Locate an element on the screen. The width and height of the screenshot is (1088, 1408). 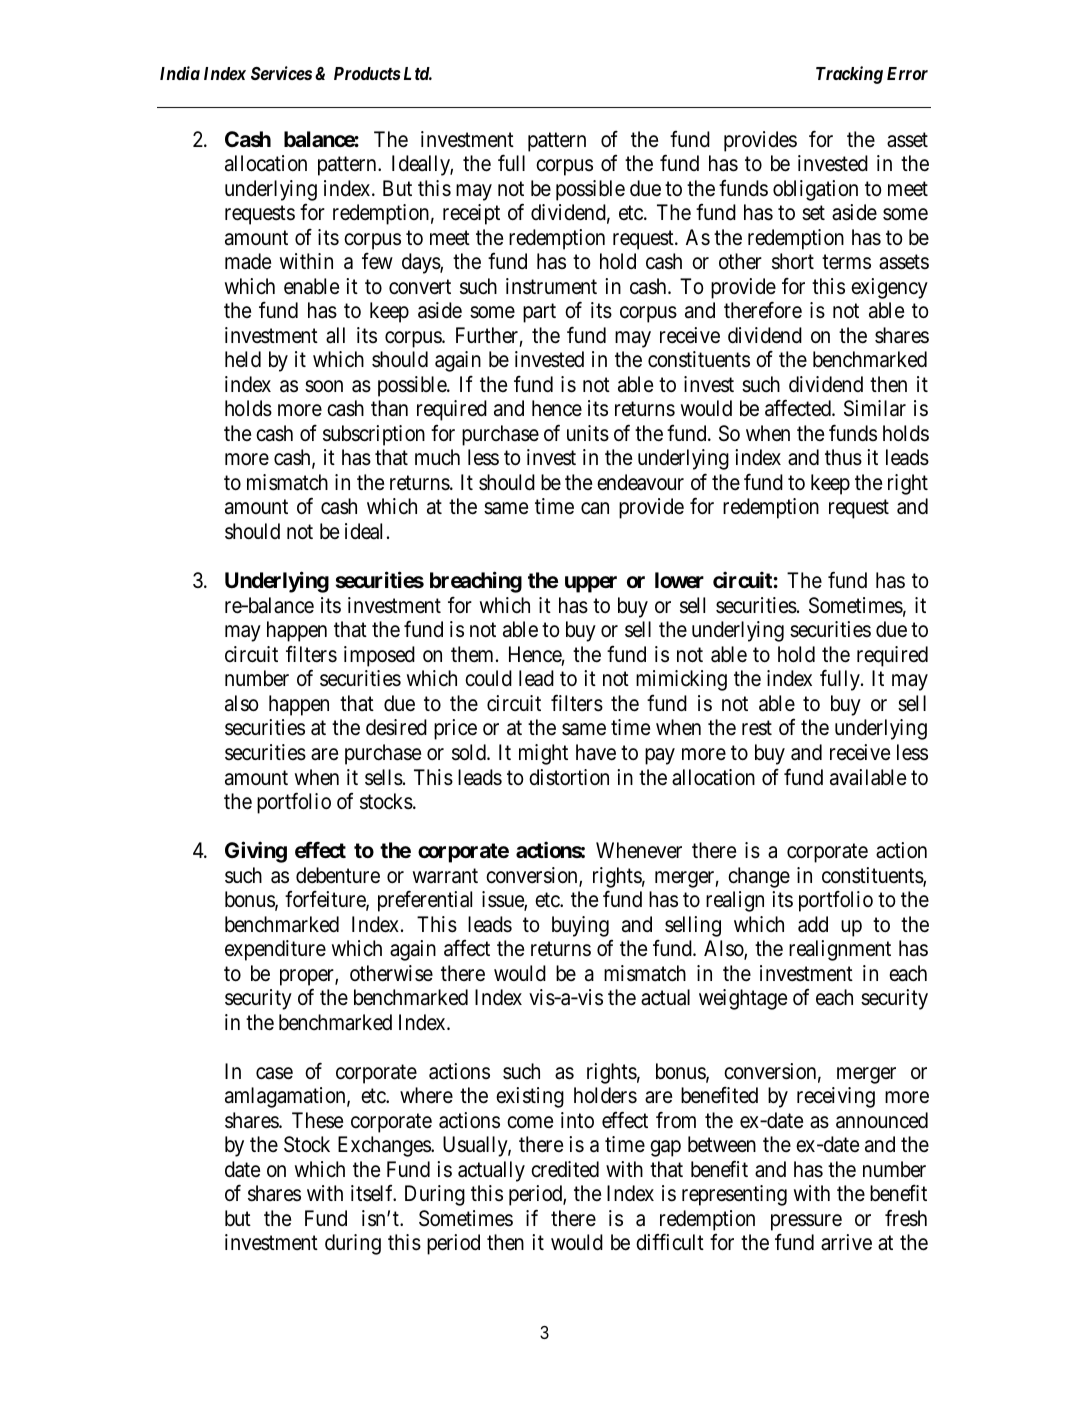
thus is located at coordinates (843, 457).
